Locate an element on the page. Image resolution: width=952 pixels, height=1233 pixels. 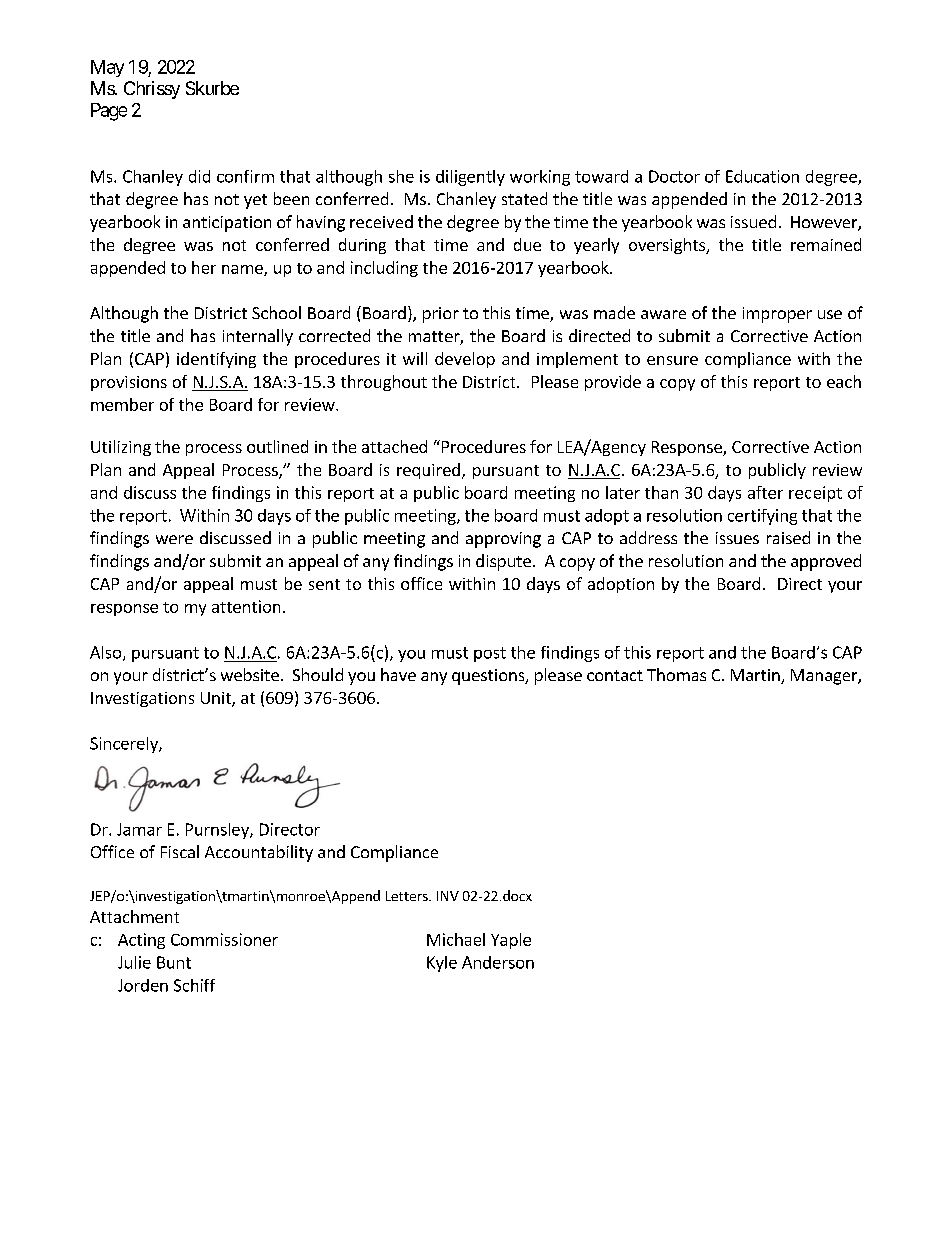
Michael is located at coordinates (456, 939).
